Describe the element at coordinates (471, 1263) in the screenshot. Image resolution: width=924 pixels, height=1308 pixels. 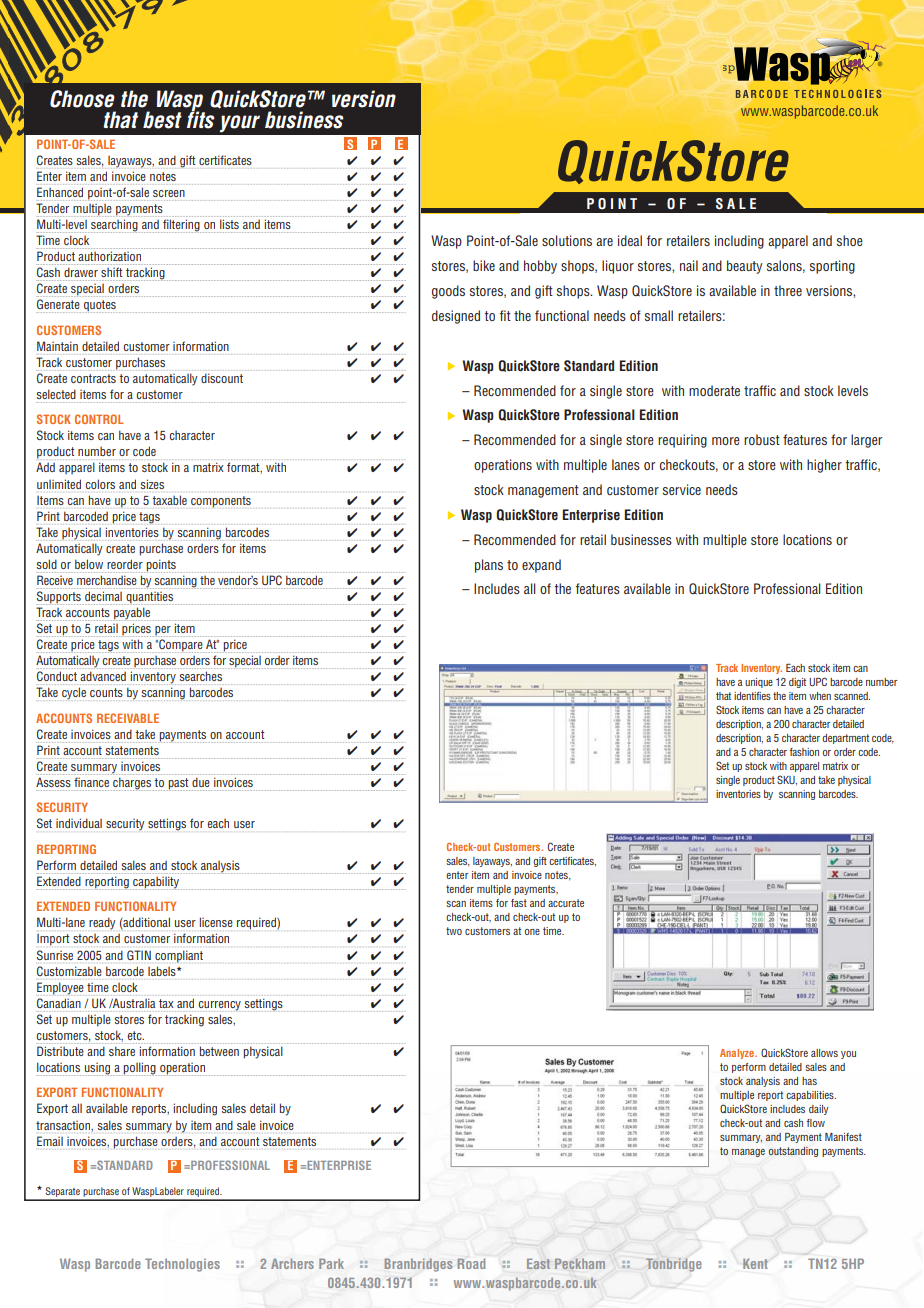
I see `Road` at that location.
